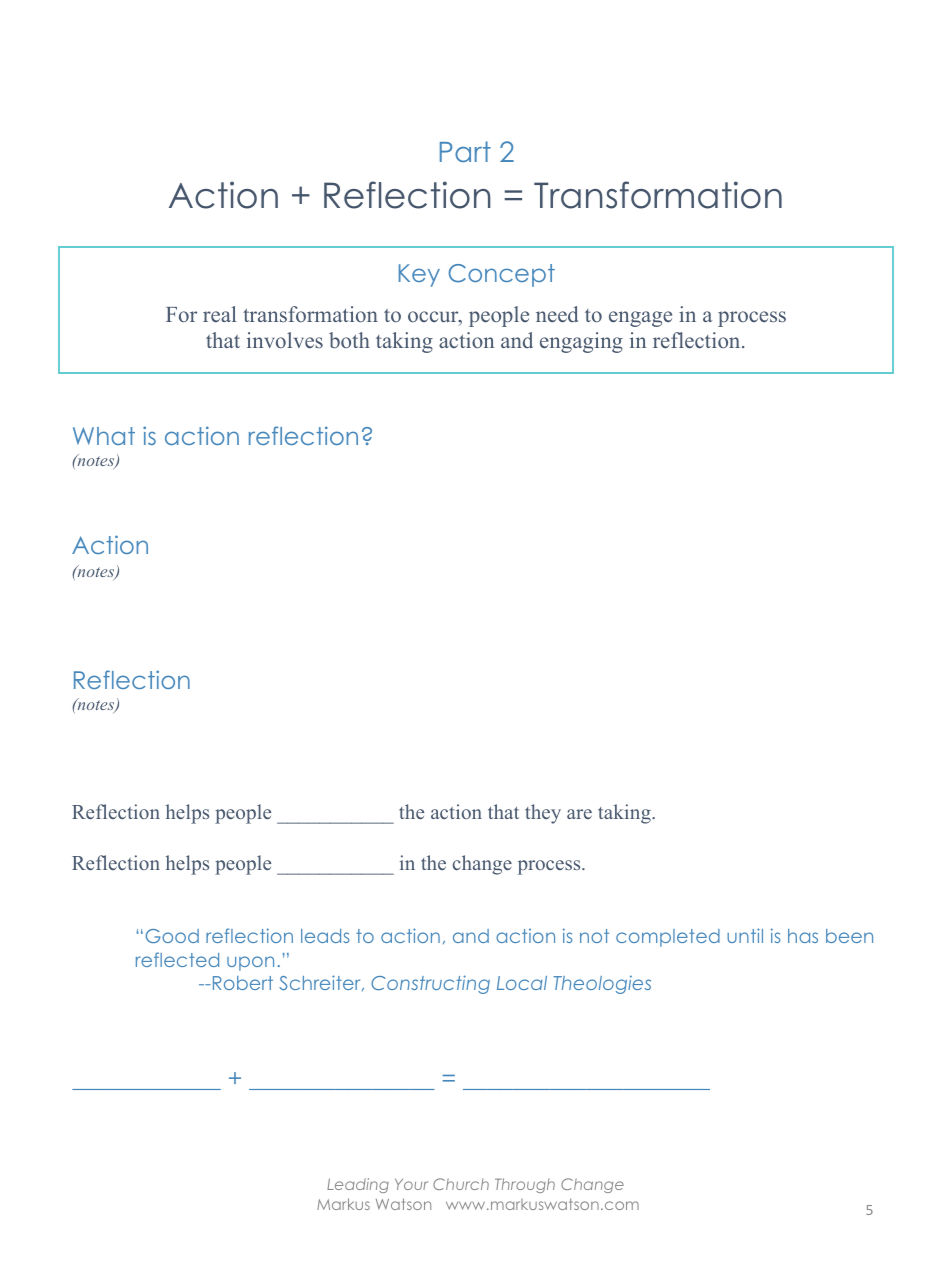 The image size is (952, 1270). I want to click on engage, so click(640, 319).
